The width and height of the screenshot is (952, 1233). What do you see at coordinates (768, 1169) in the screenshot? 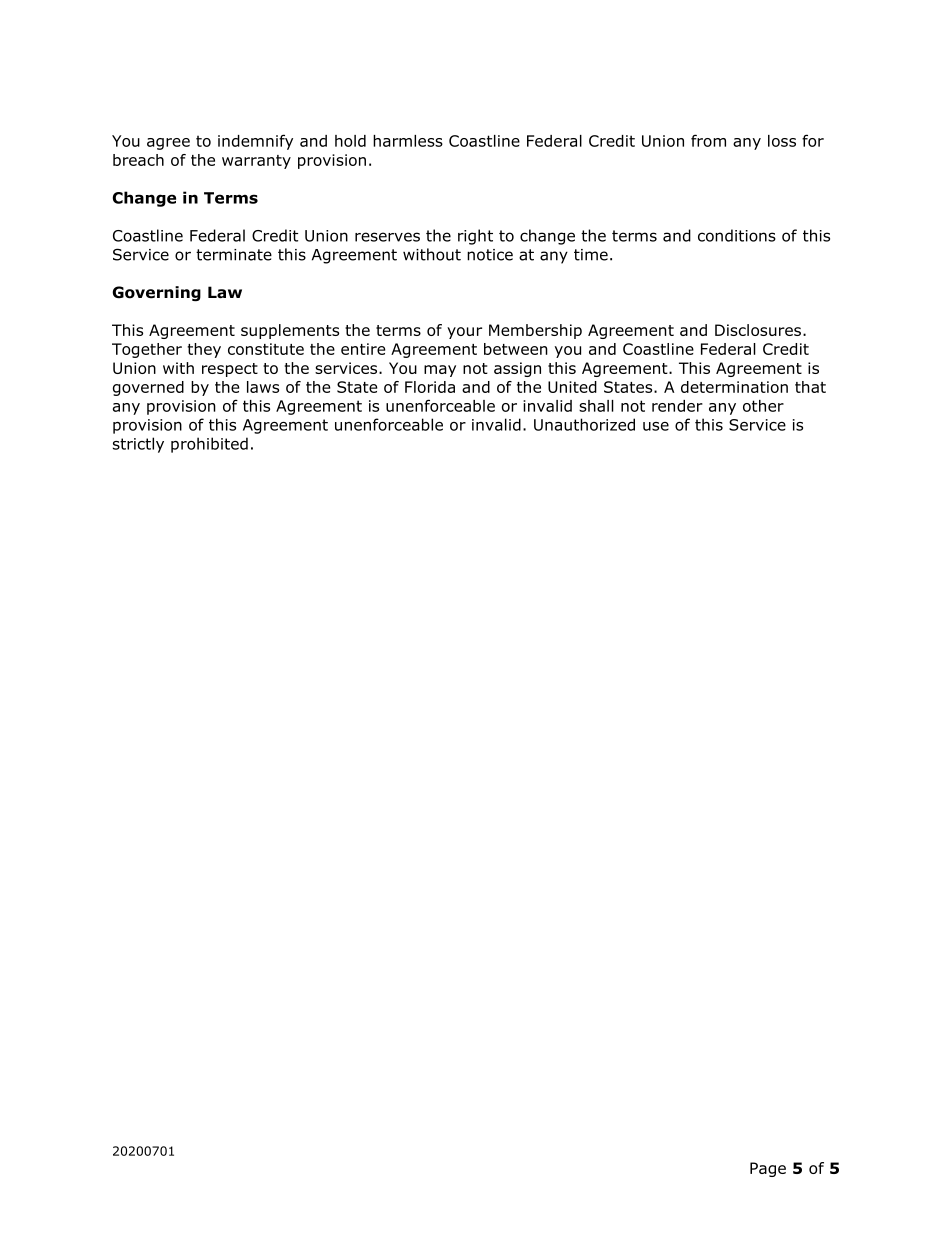
I see `Page` at bounding box center [768, 1169].
